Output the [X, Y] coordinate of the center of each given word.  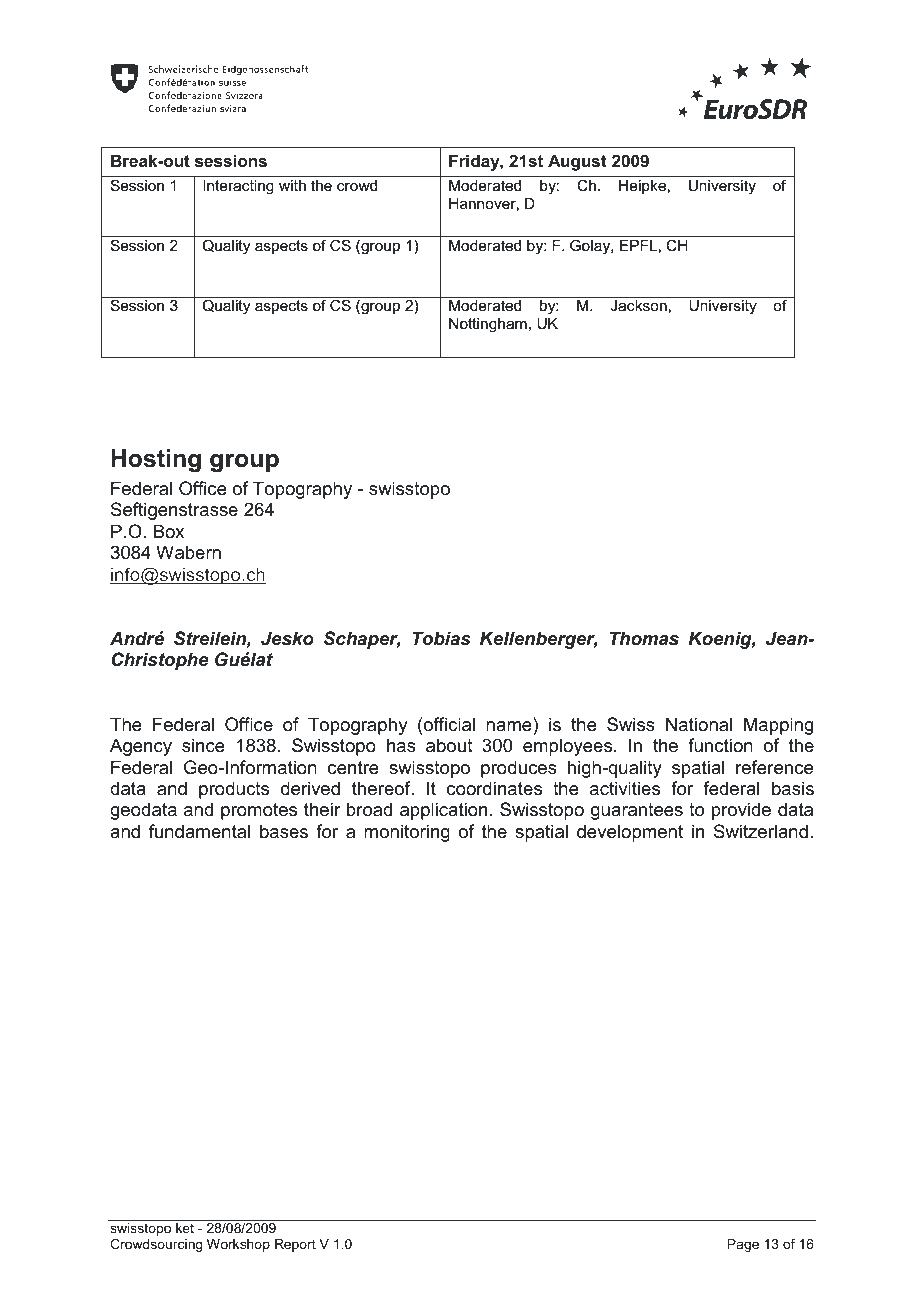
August [577, 162]
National [699, 724]
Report [295, 1245]
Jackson [638, 305]
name [509, 726]
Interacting [238, 187]
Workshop [238, 1245]
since [203, 745]
